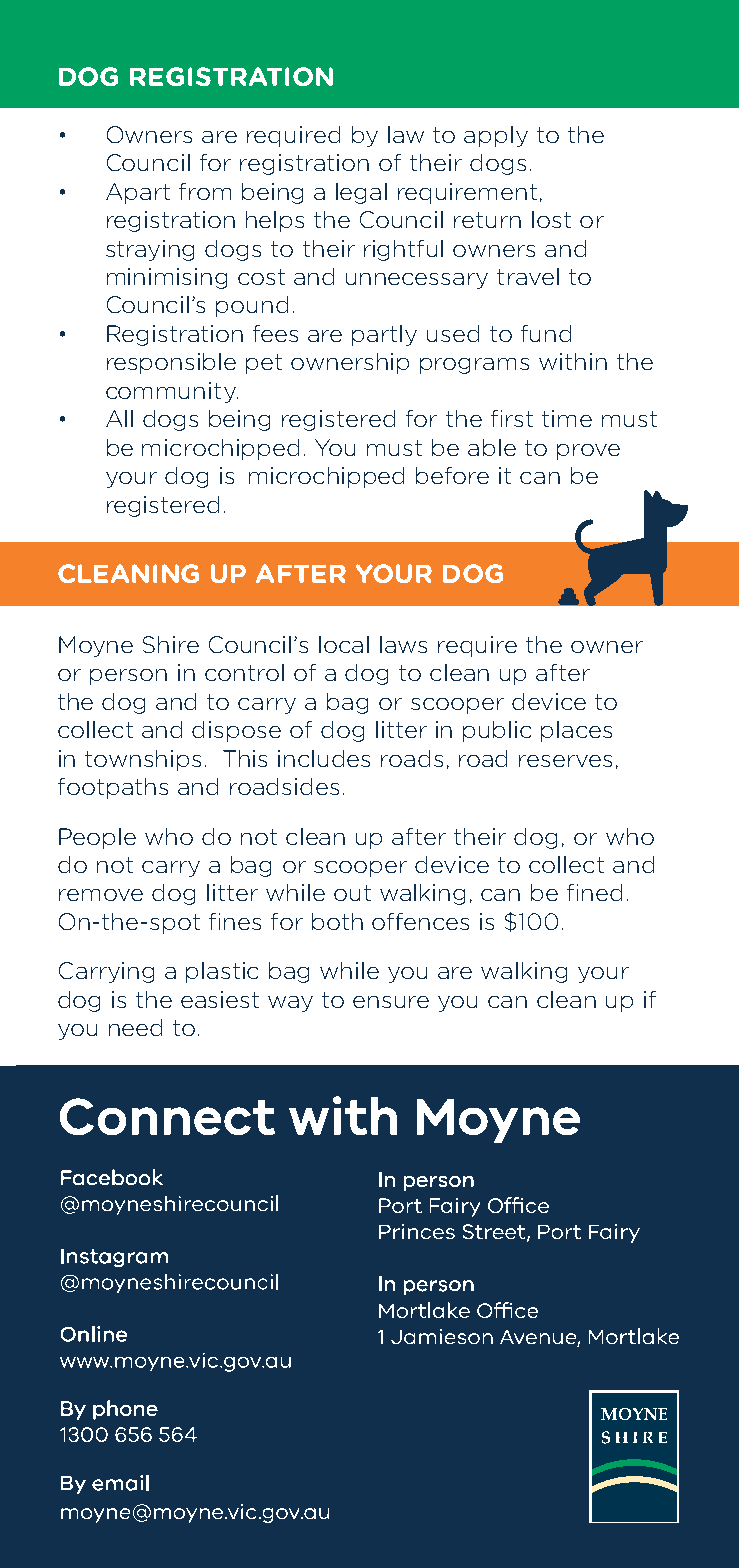 The image size is (739, 1568). I want to click on within, so click(573, 361).
